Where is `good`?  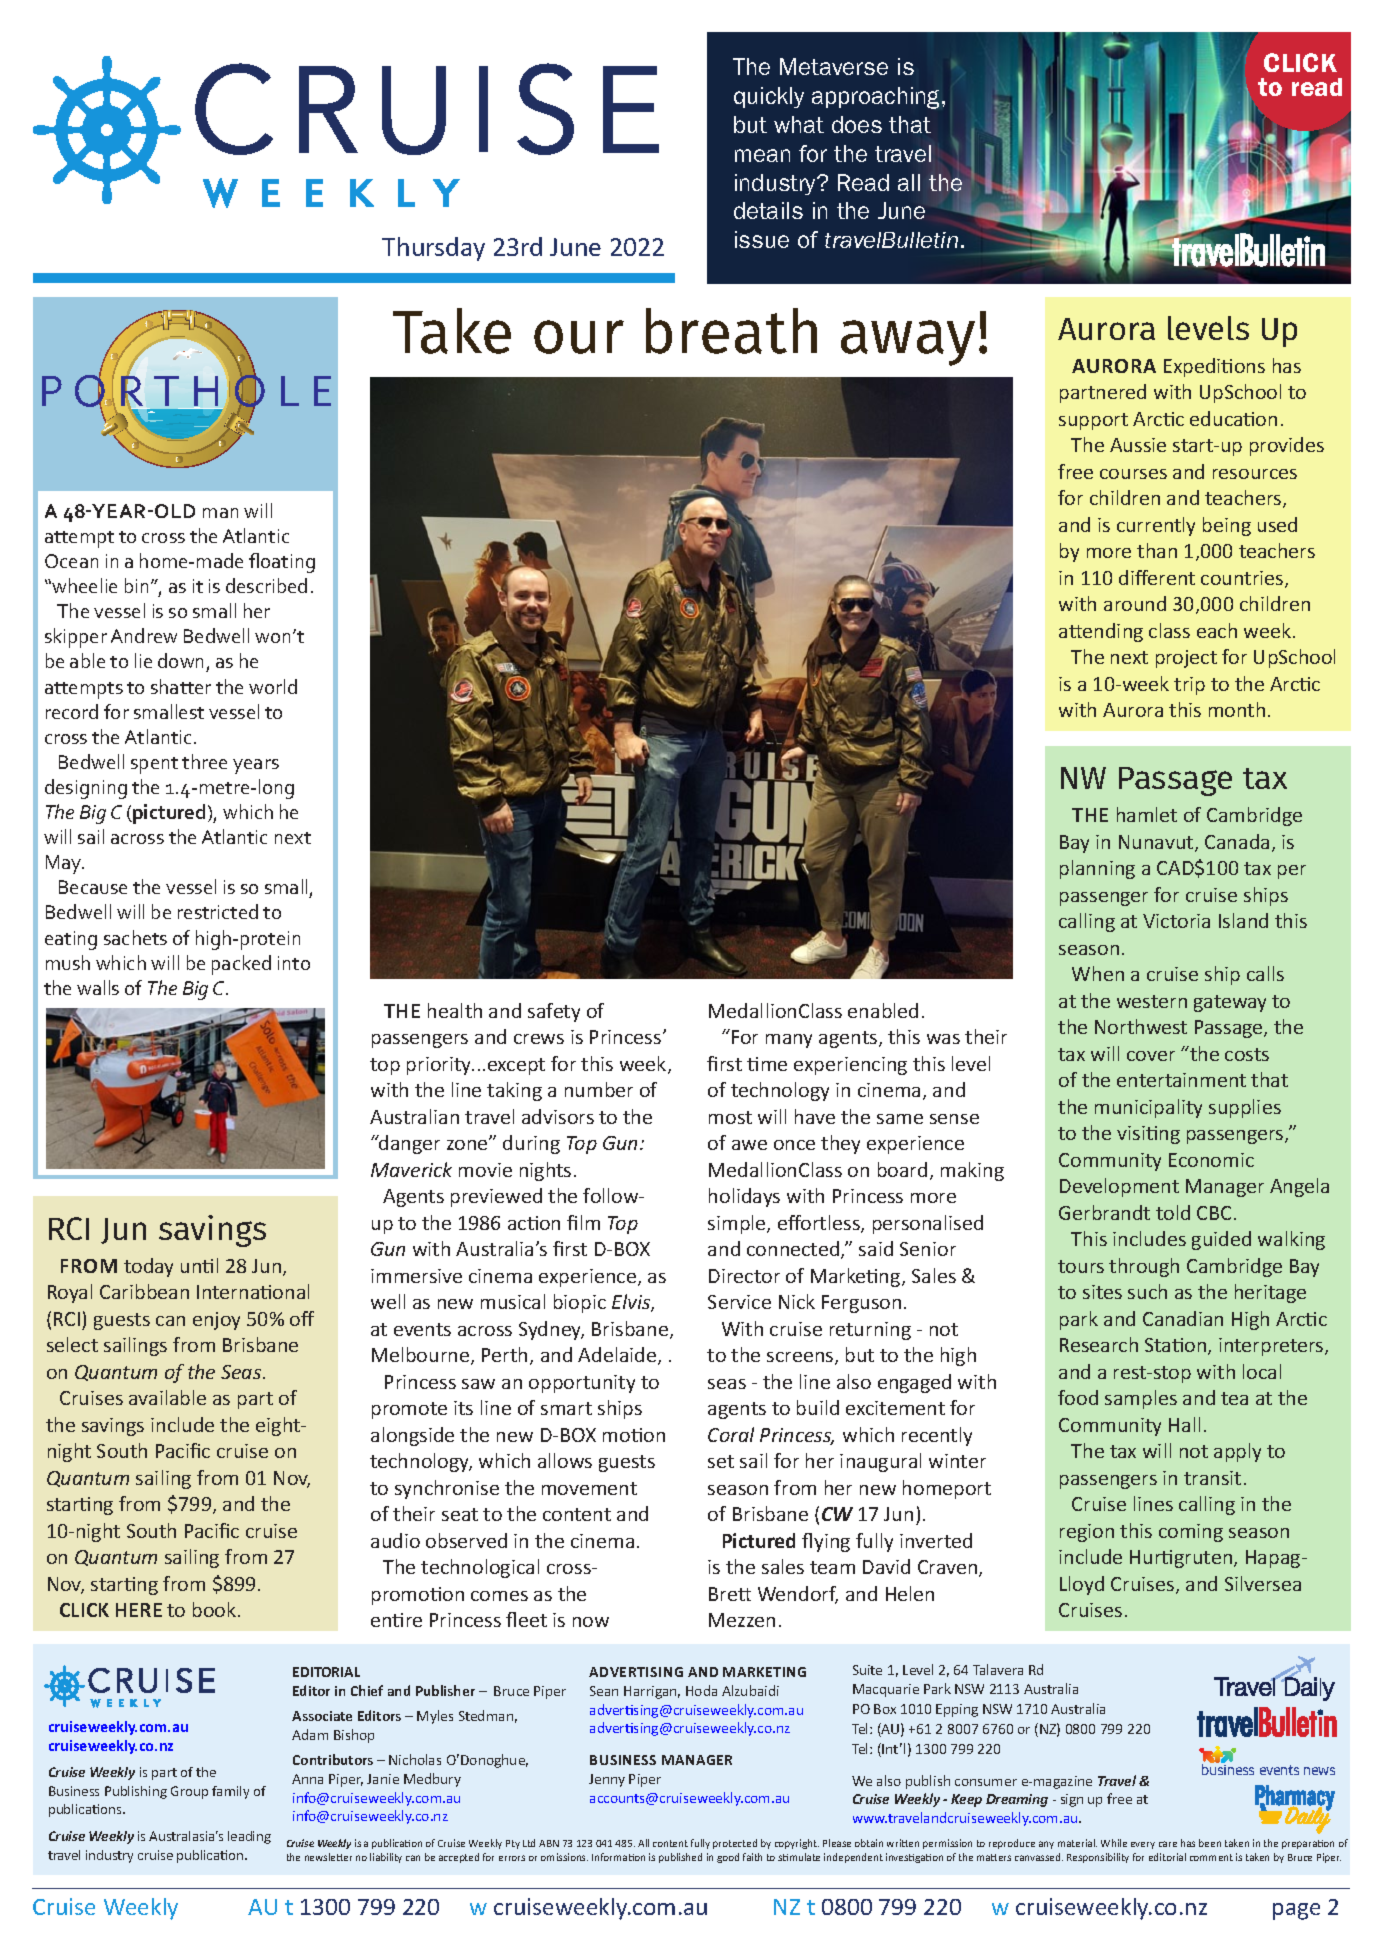 good is located at coordinates (728, 1858).
